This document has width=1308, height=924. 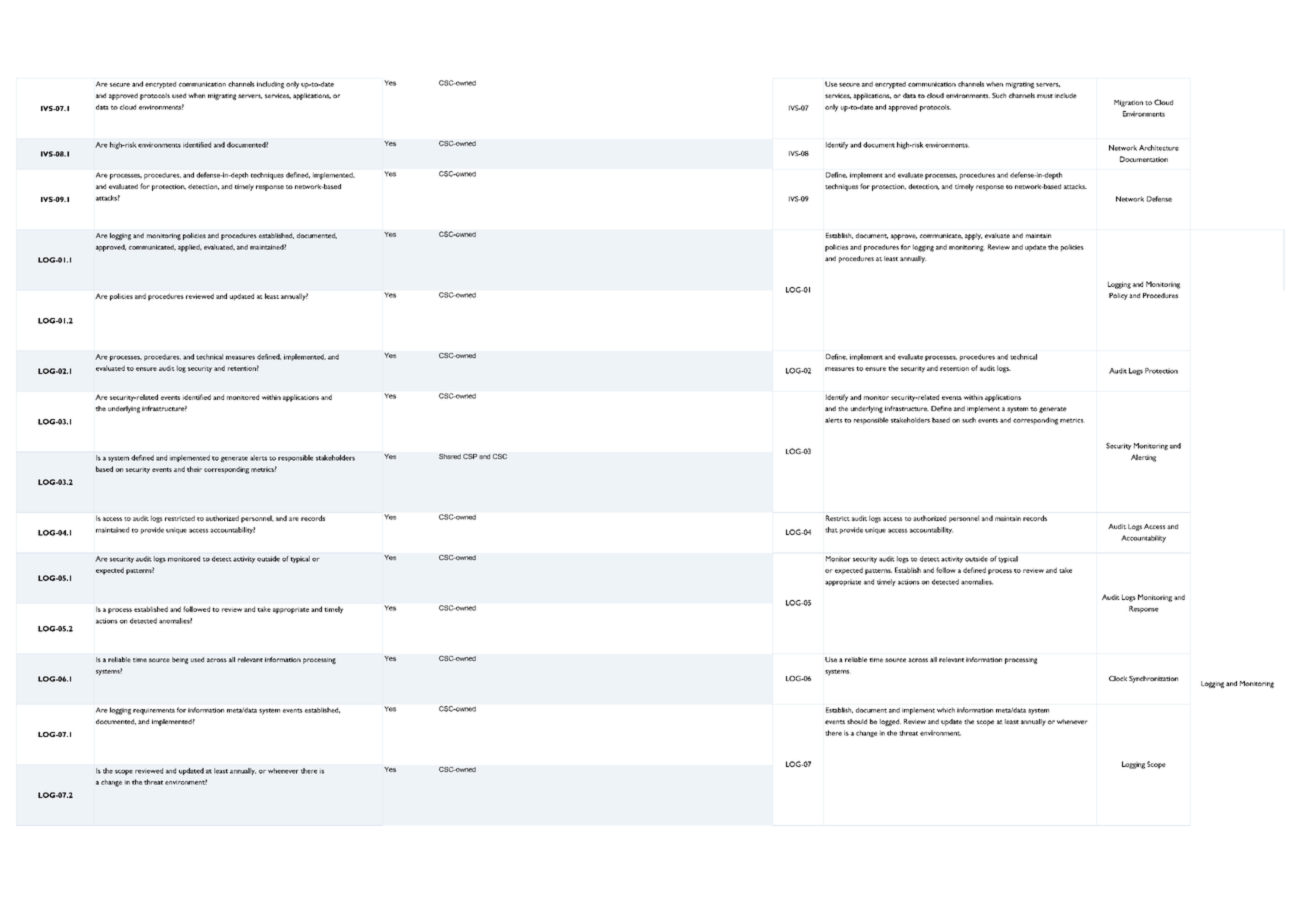 What do you see at coordinates (1045, 96) in the document?
I see `must` at bounding box center [1045, 96].
